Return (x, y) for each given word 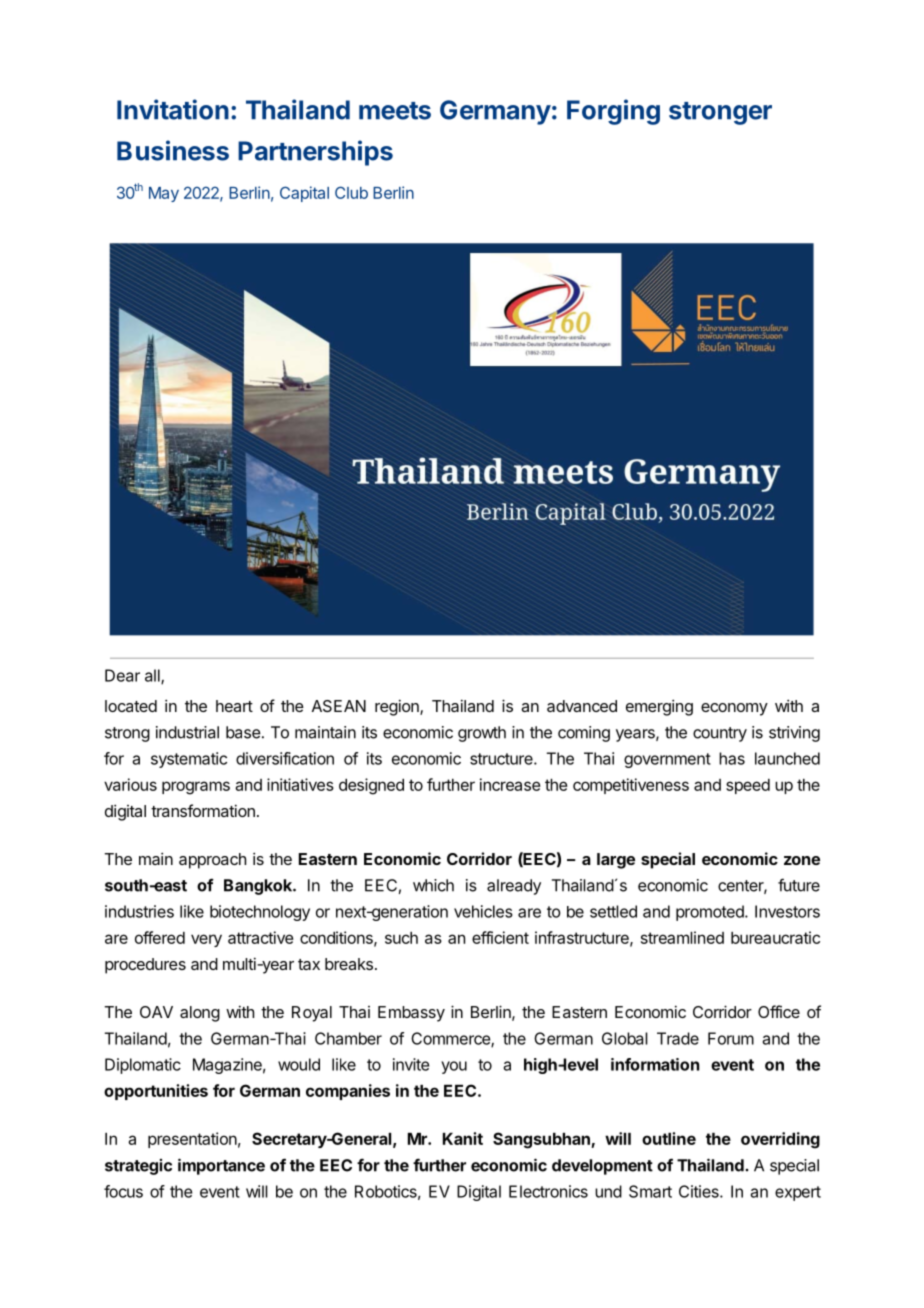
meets (395, 111)
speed (748, 786)
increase (510, 784)
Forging (613, 112)
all (153, 676)
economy (734, 709)
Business (173, 150)
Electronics (548, 1191)
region (398, 707)
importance (221, 1166)
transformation (203, 810)
